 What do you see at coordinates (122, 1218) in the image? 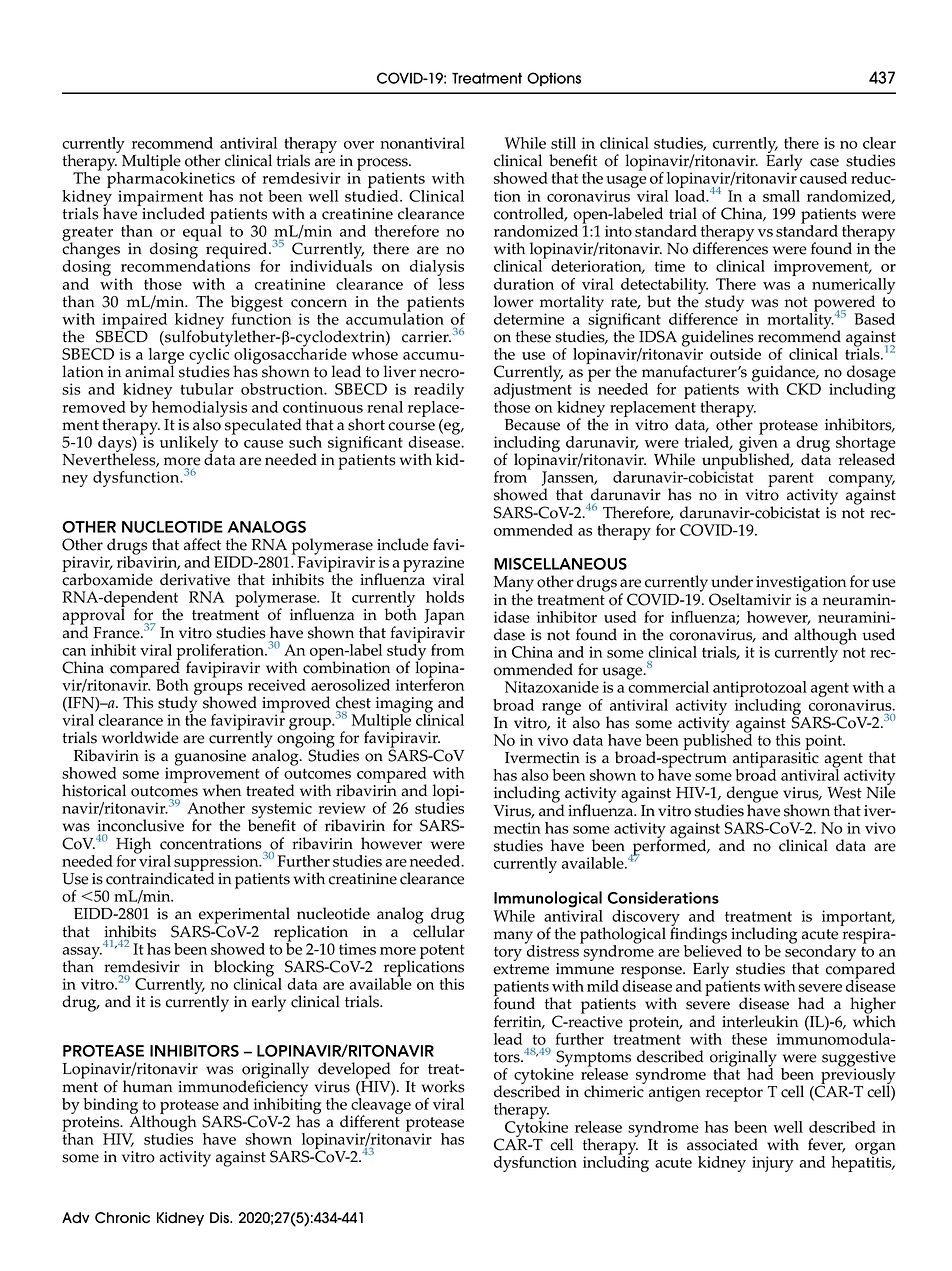
I see `Chronic` at bounding box center [122, 1218].
